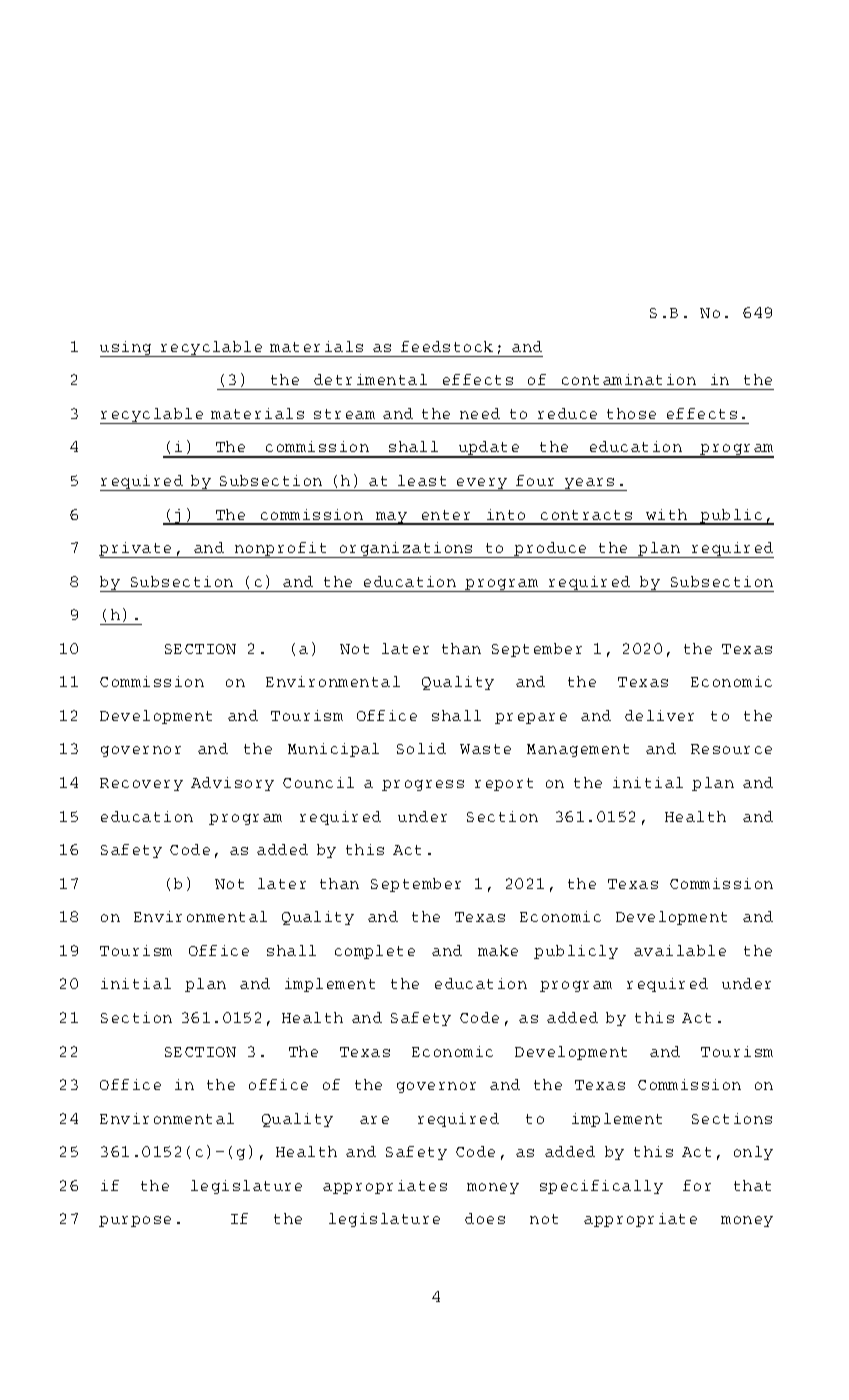 The width and height of the page is (849, 1400). What do you see at coordinates (680, 950) in the page?
I see `available` at bounding box center [680, 950].
